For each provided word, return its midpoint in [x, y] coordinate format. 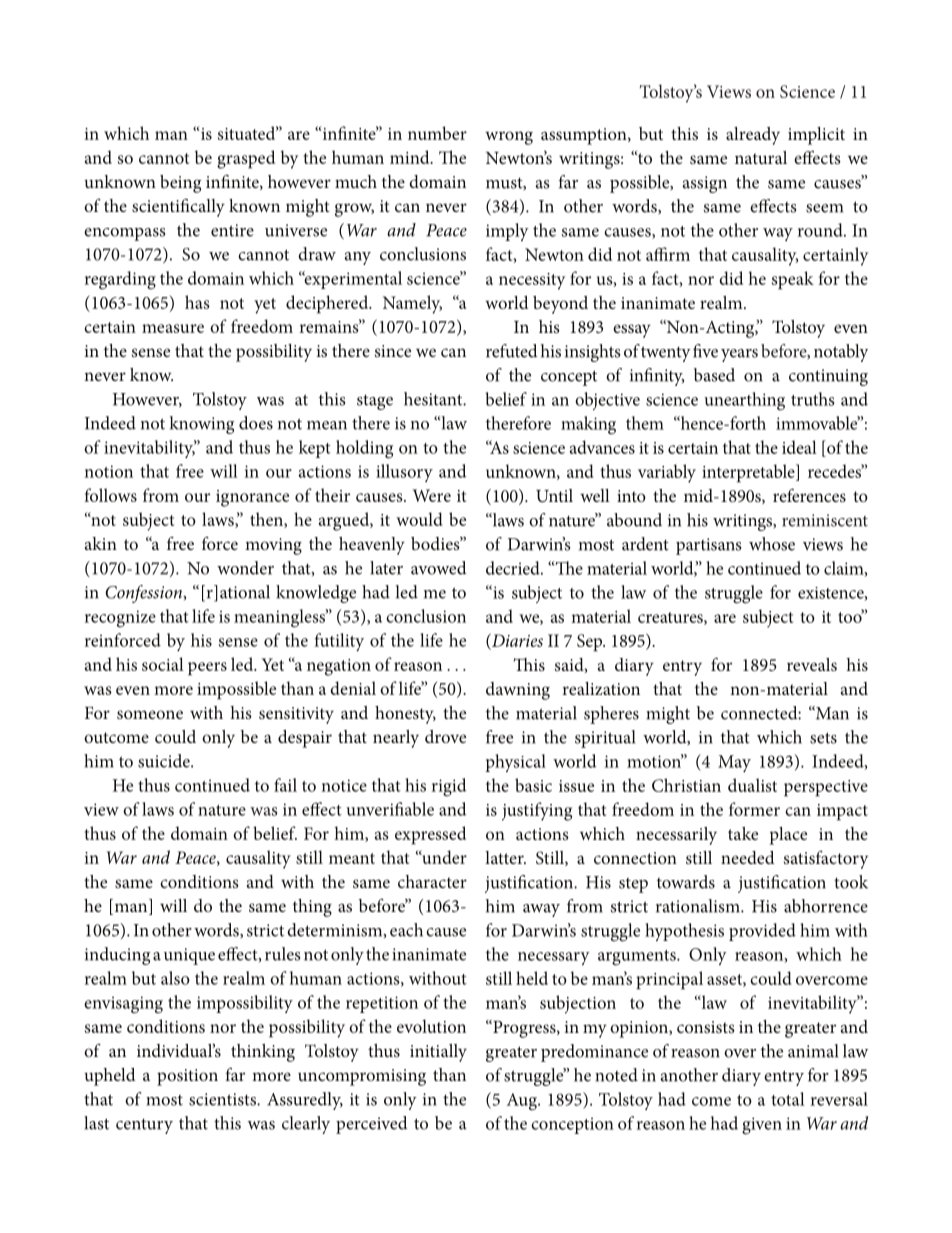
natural [761, 157]
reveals [812, 664]
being [180, 184]
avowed [439, 568]
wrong [509, 138]
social [163, 664]
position [187, 1077]
